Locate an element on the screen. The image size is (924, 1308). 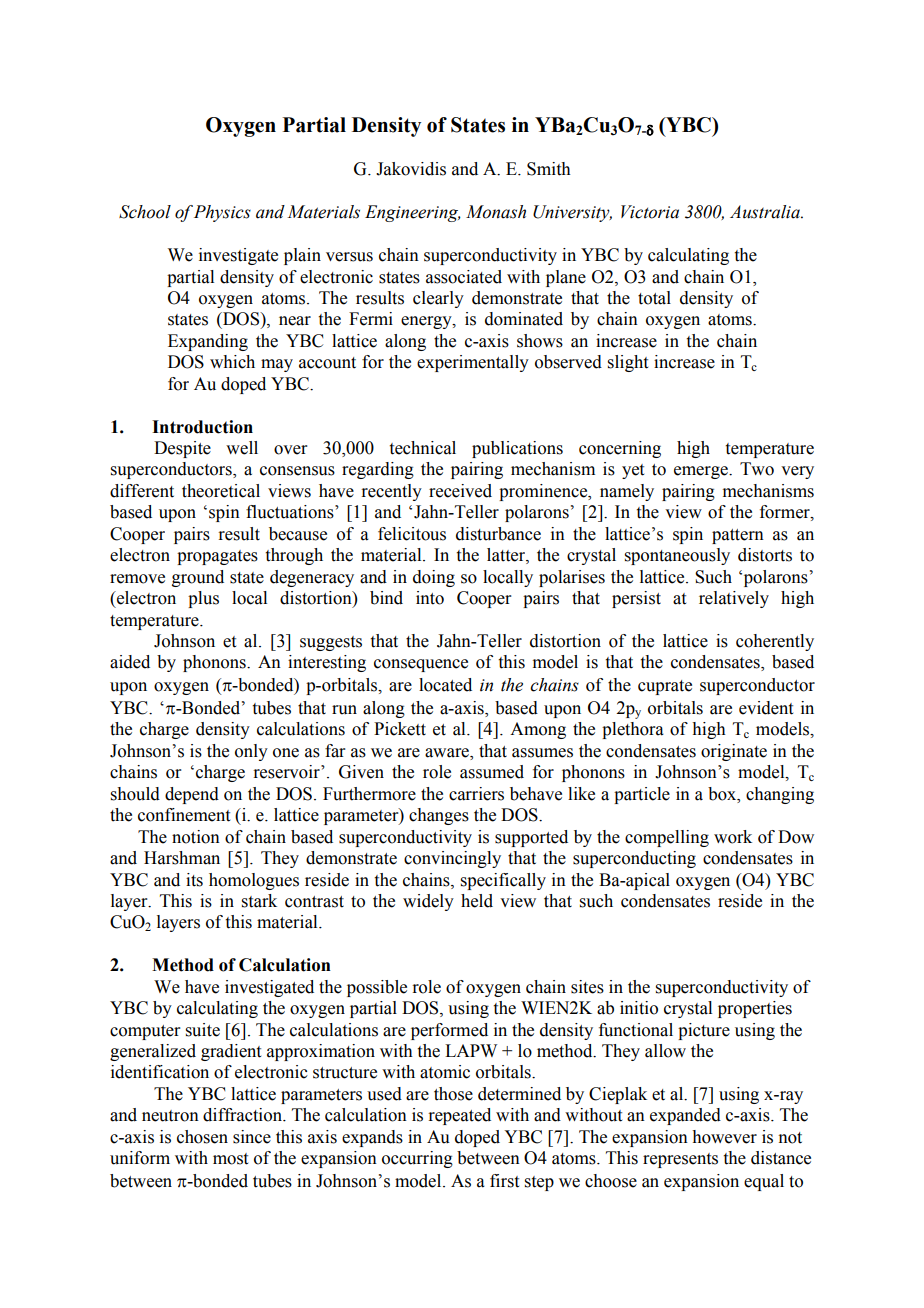
Monash is located at coordinates (496, 212).
